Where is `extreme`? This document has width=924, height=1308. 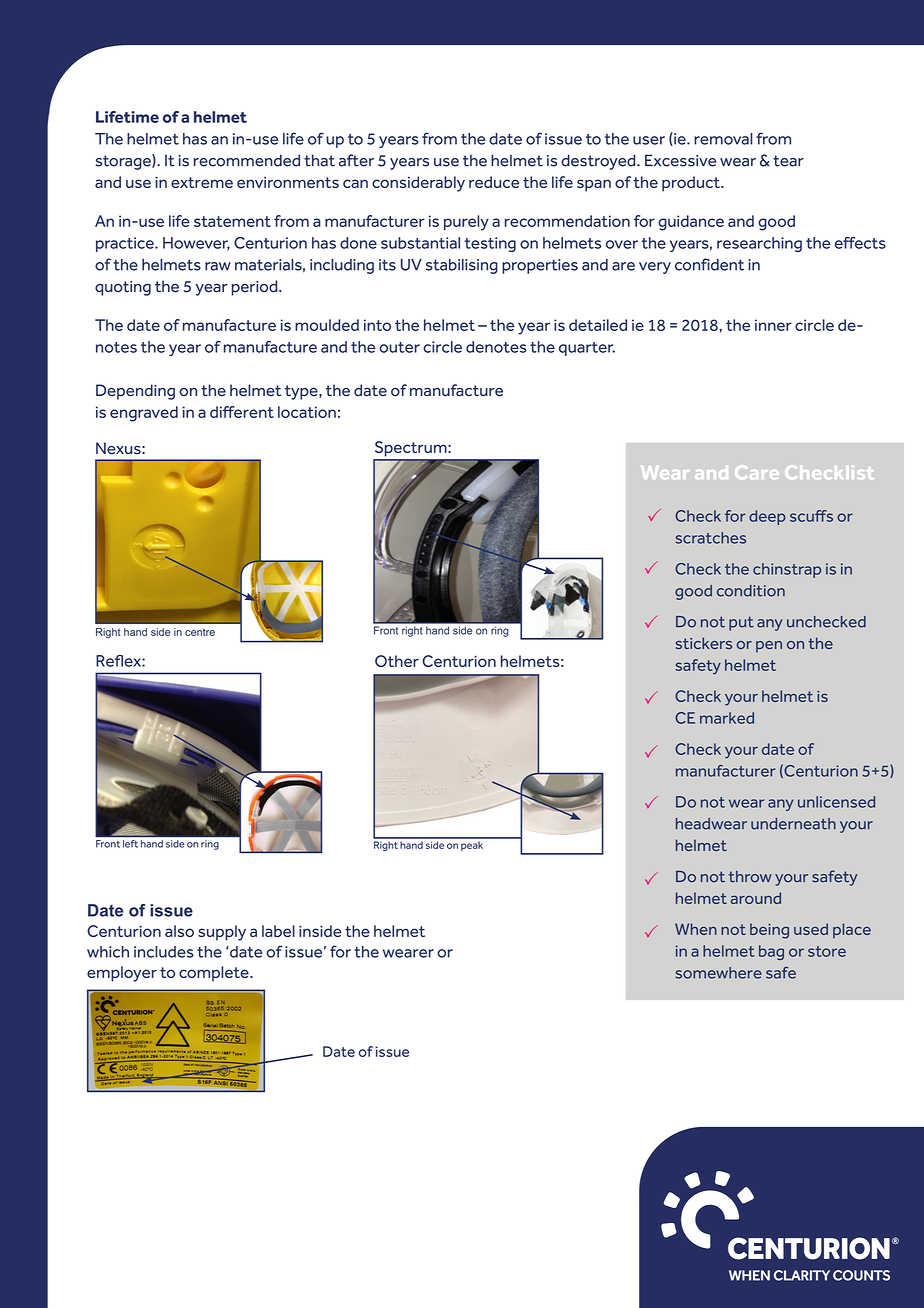
extreme is located at coordinates (202, 182).
